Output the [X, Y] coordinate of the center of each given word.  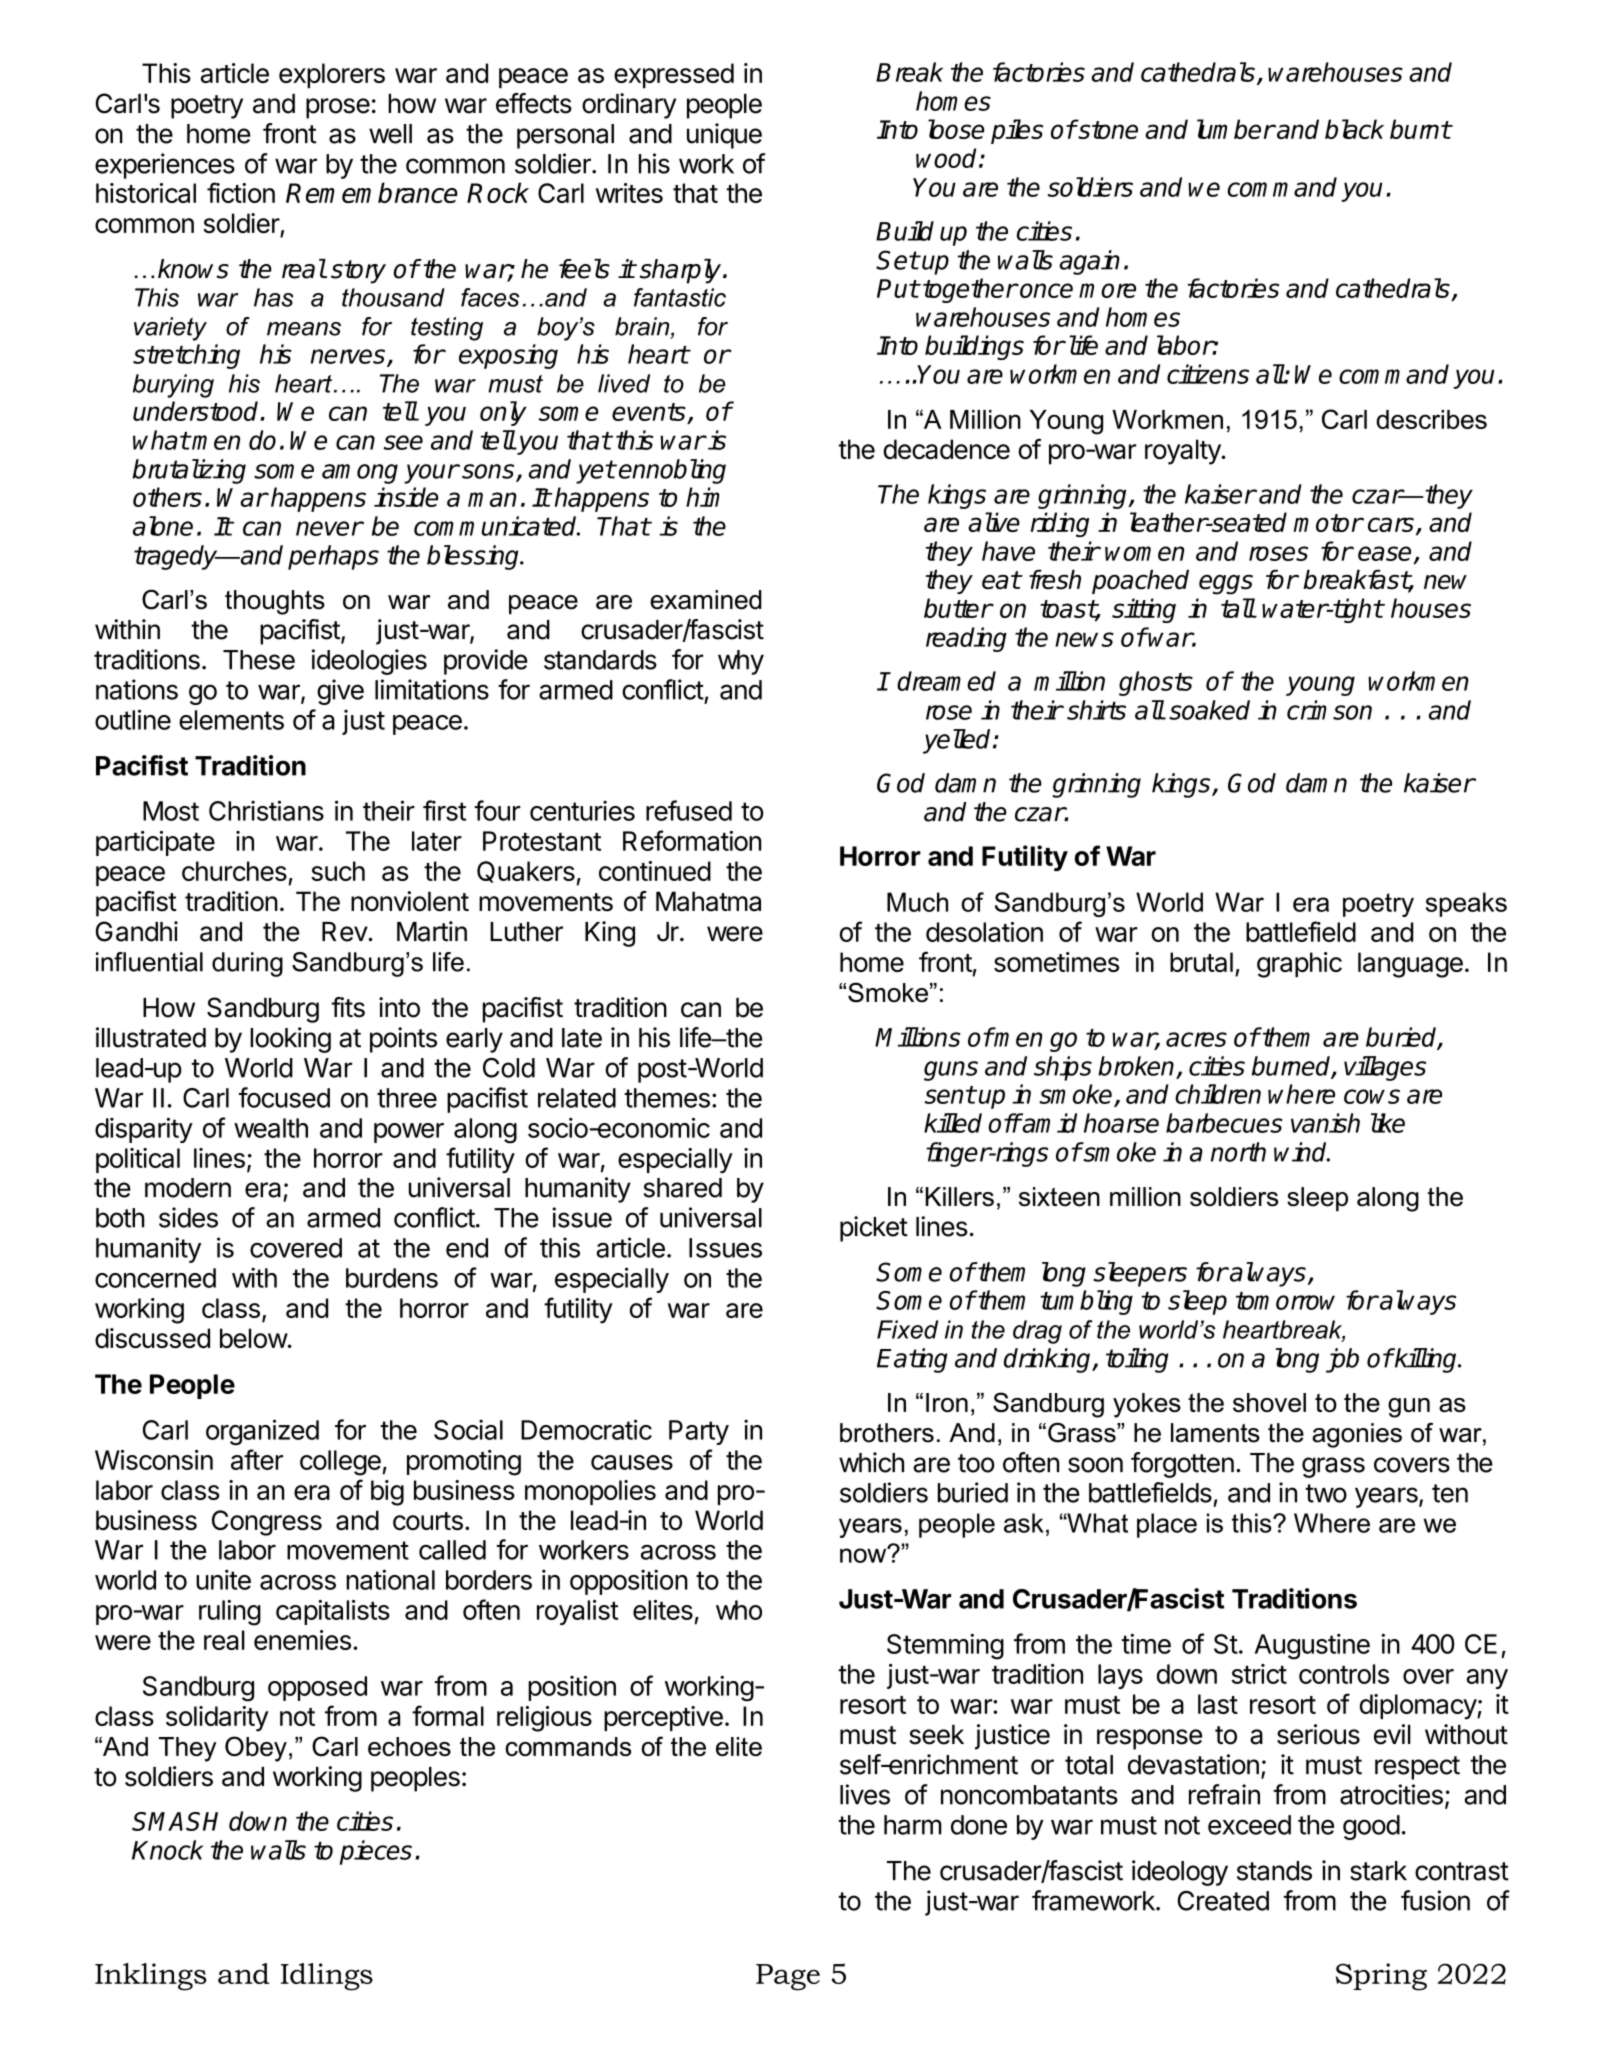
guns [951, 1071]
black [1354, 129]
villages [1385, 1068]
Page [788, 1977]
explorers [332, 76]
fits [348, 1007]
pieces [376, 1852]
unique [724, 136]
